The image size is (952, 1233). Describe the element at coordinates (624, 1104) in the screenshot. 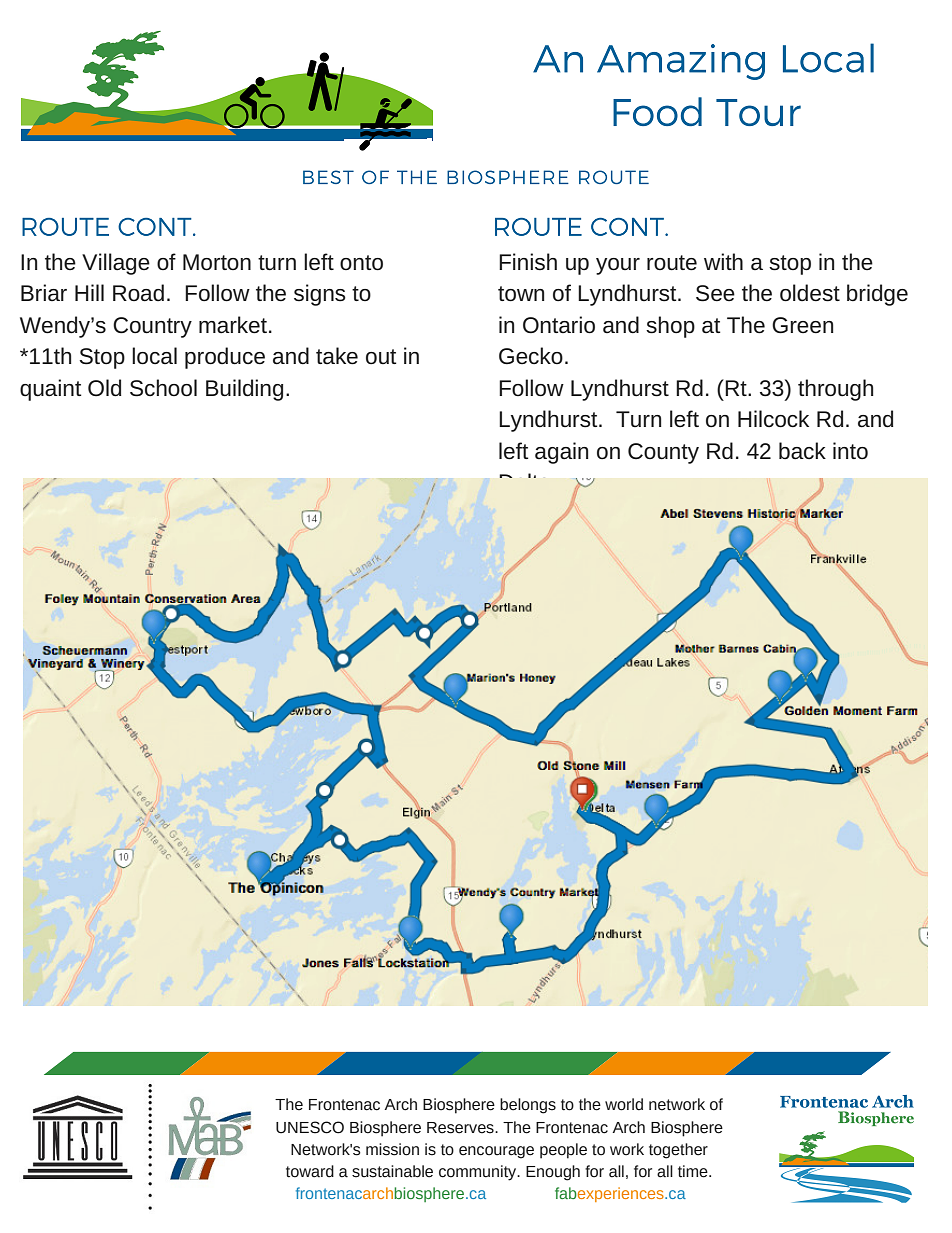

I see `world` at that location.
